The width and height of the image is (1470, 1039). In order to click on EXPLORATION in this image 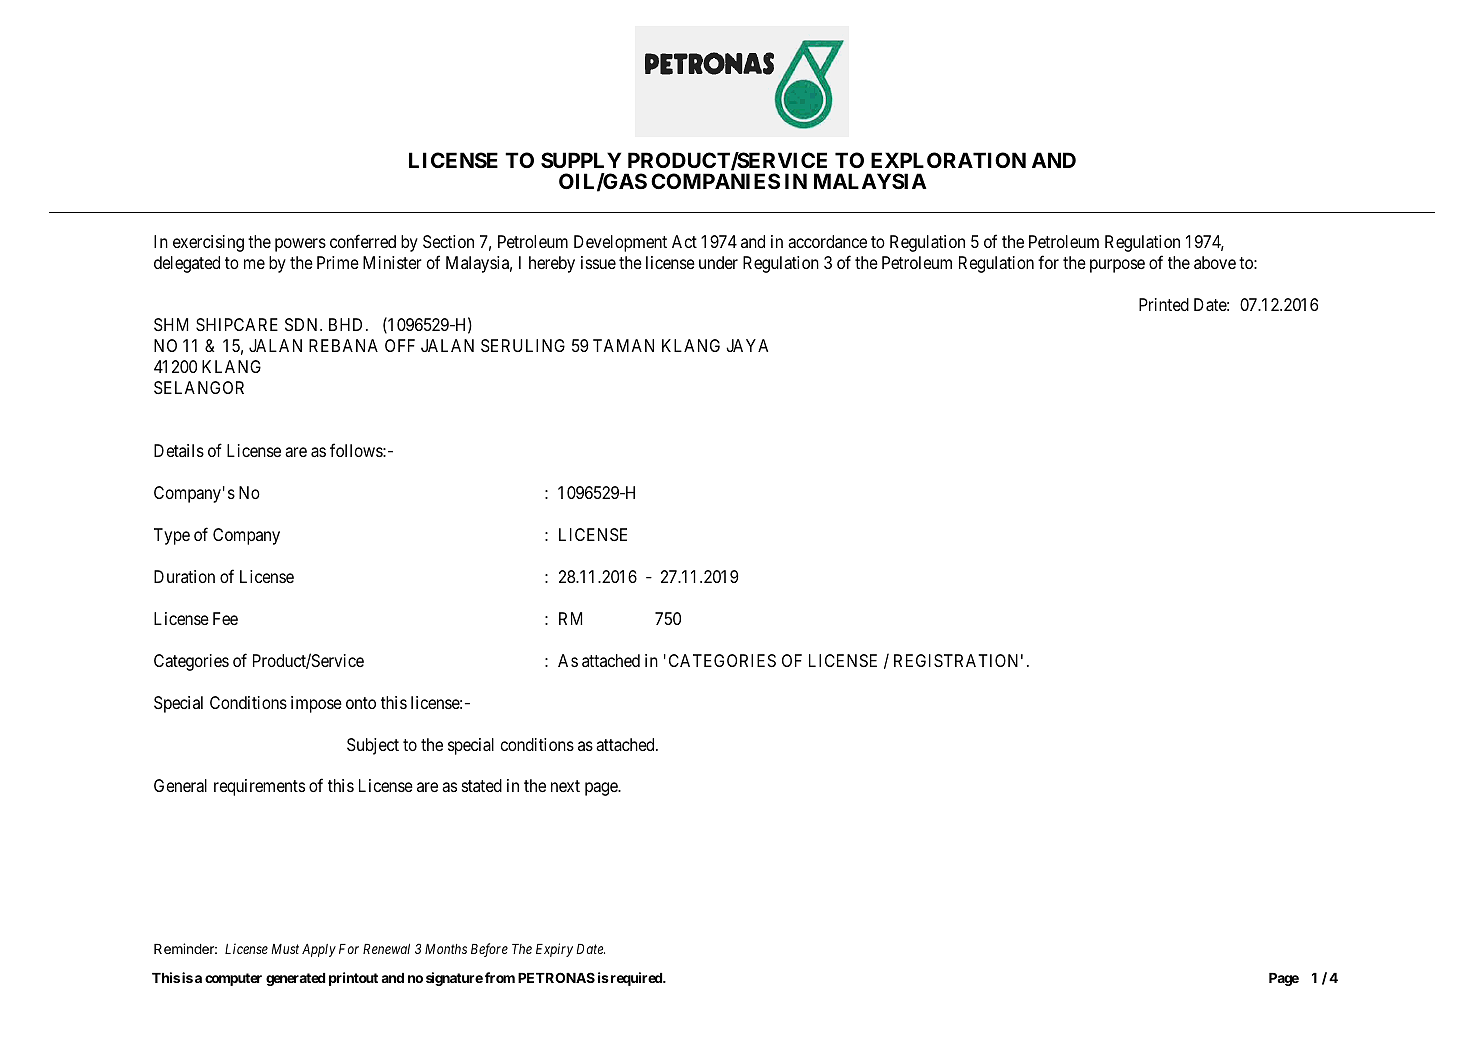, I will do `click(948, 160)`.
